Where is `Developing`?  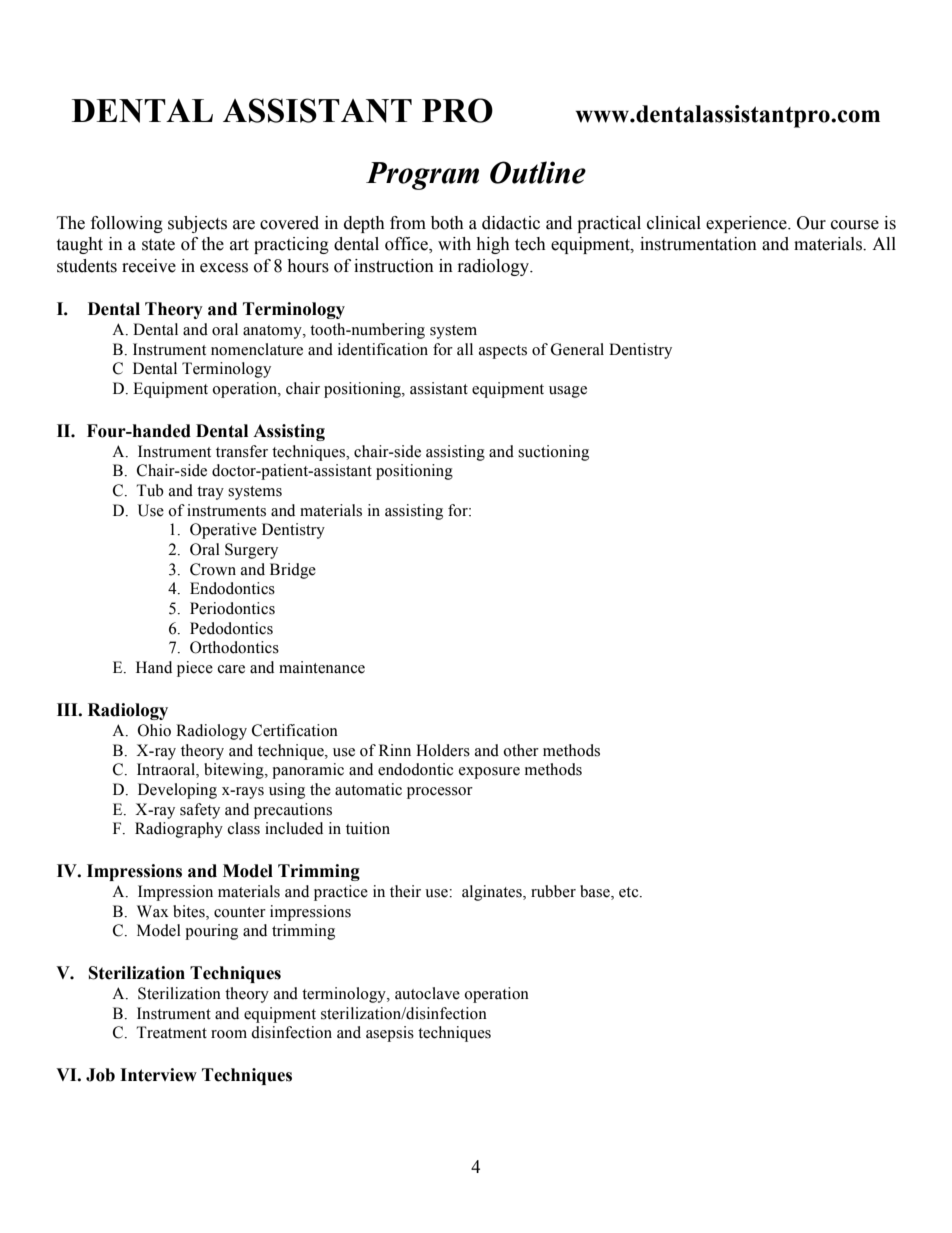
Developing is located at coordinates (177, 791).
